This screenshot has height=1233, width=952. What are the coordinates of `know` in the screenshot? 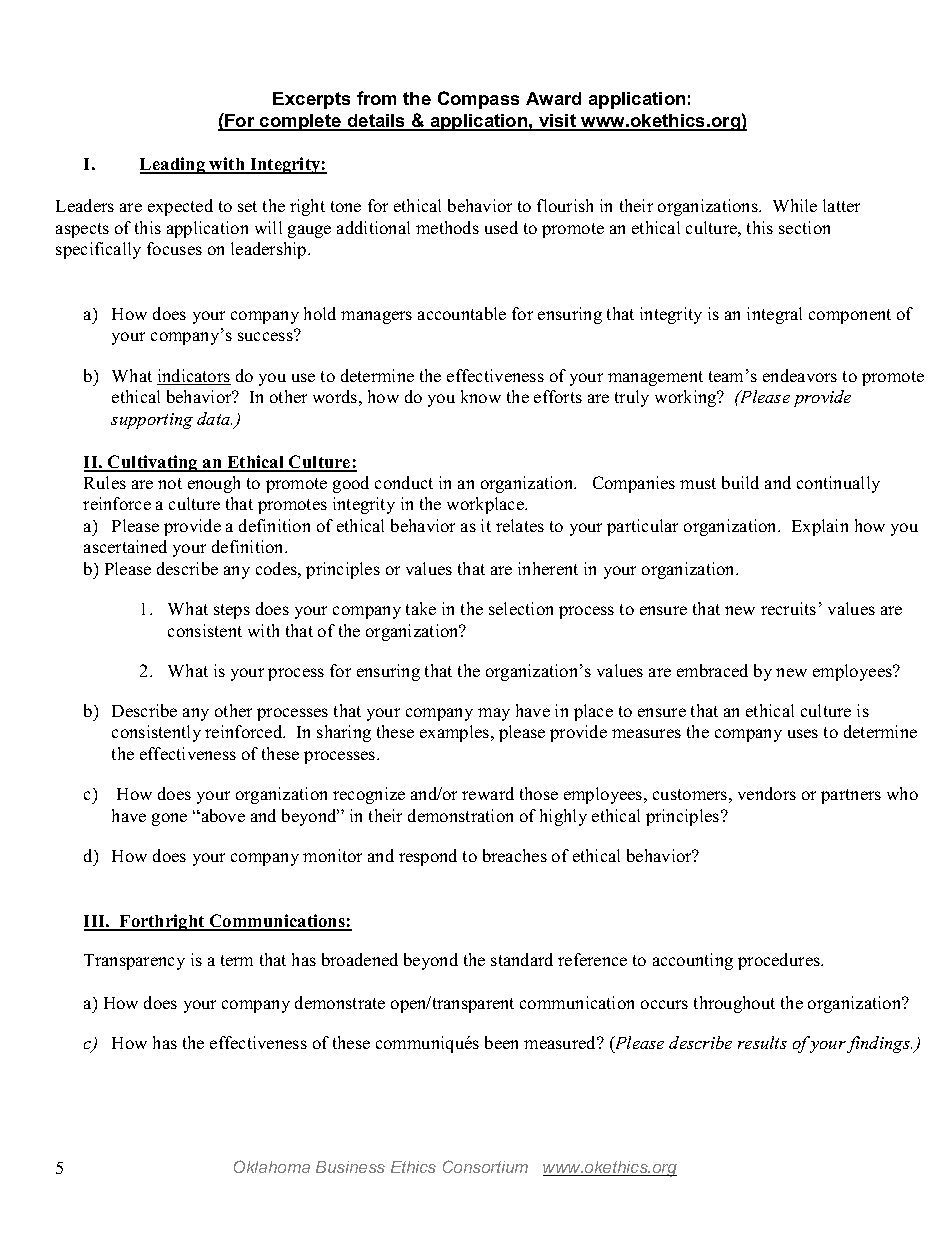 It's located at (481, 396).
